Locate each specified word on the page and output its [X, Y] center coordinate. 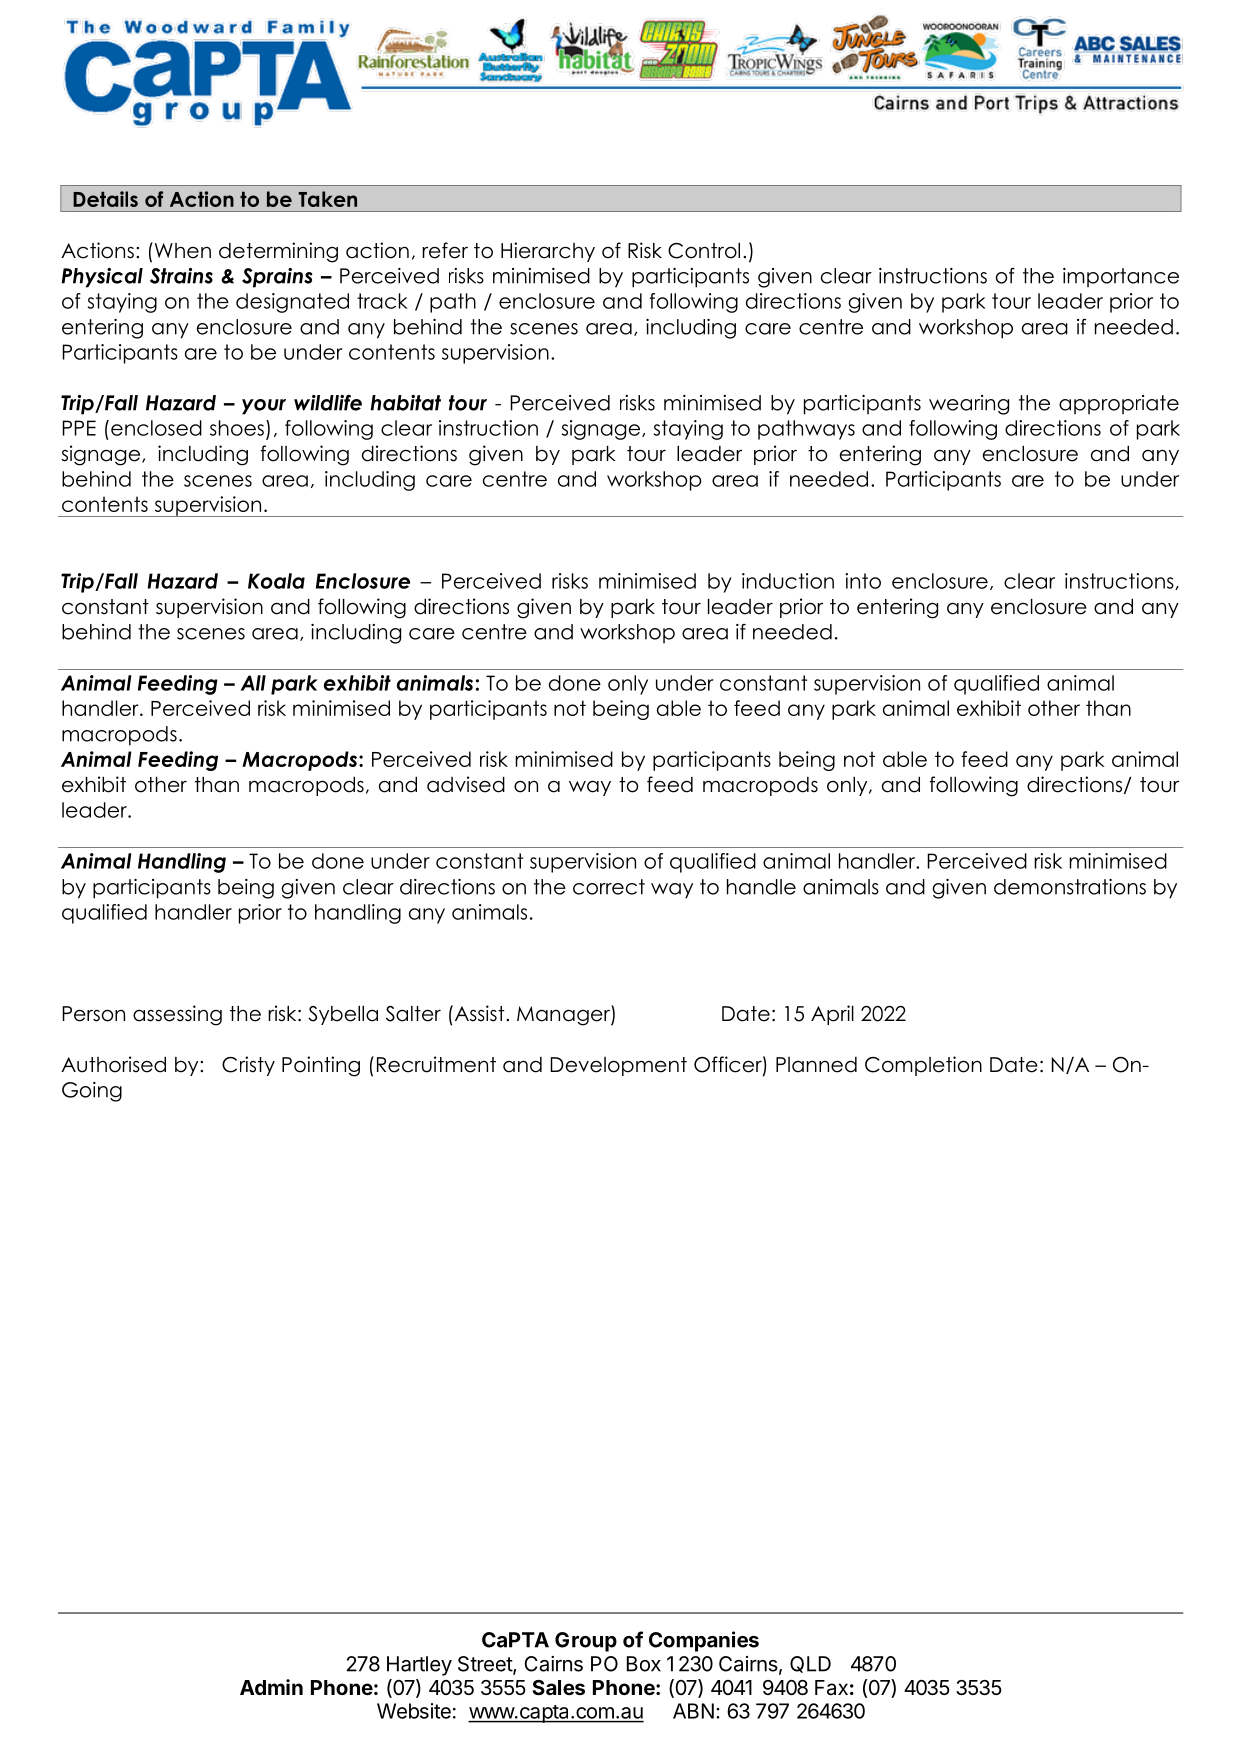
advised [466, 784]
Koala [276, 581]
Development [618, 1066]
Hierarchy [548, 252]
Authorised [113, 1064]
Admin [271, 1687]
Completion [923, 1066]
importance [1121, 278]
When [181, 250]
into [863, 581]
